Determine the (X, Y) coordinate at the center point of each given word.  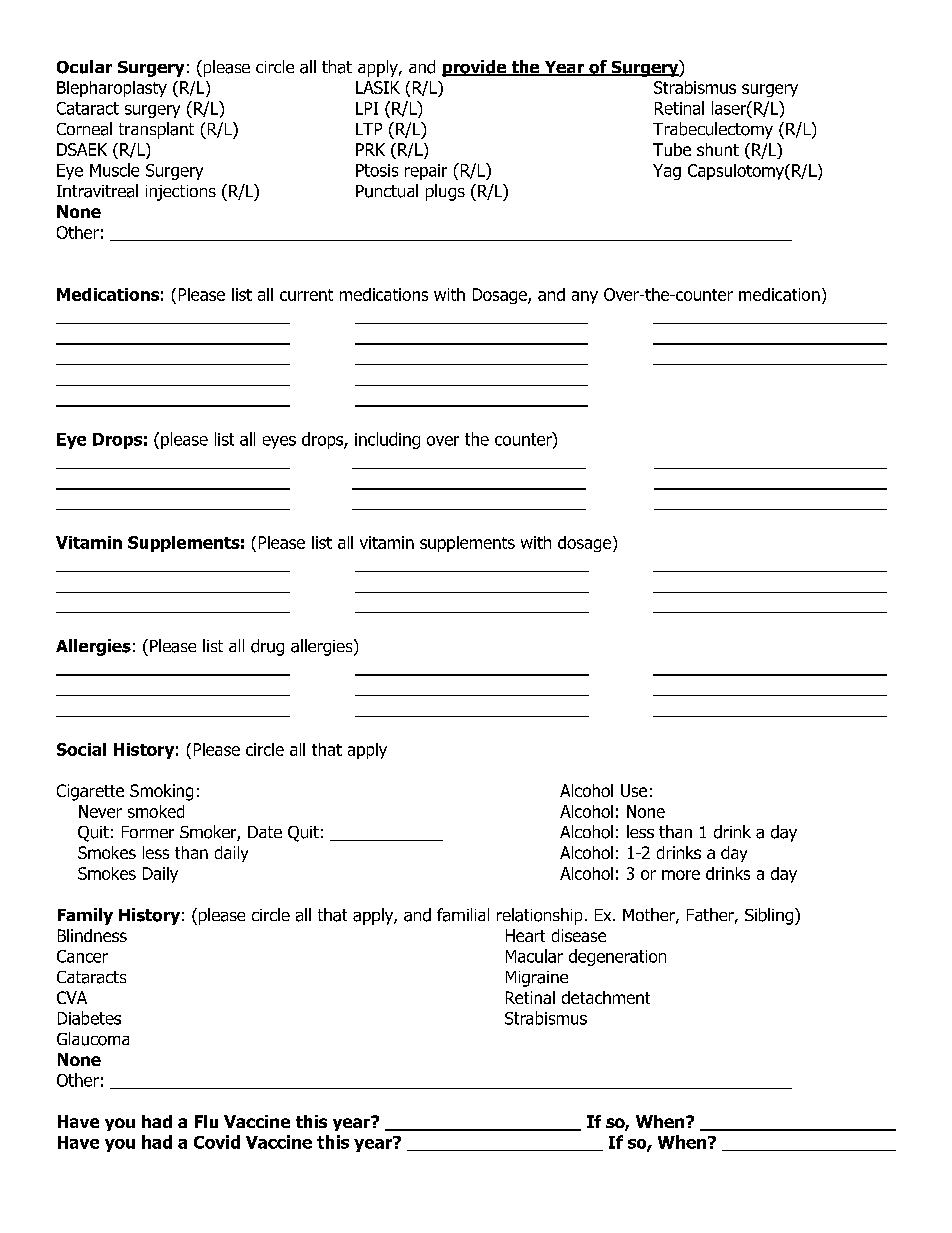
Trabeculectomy (713, 130)
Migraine (537, 979)
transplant (156, 130)
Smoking (161, 792)
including (387, 440)
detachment (606, 997)
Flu (206, 1121)
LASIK (378, 87)
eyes (279, 442)
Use (634, 790)
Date (265, 832)
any (585, 297)
